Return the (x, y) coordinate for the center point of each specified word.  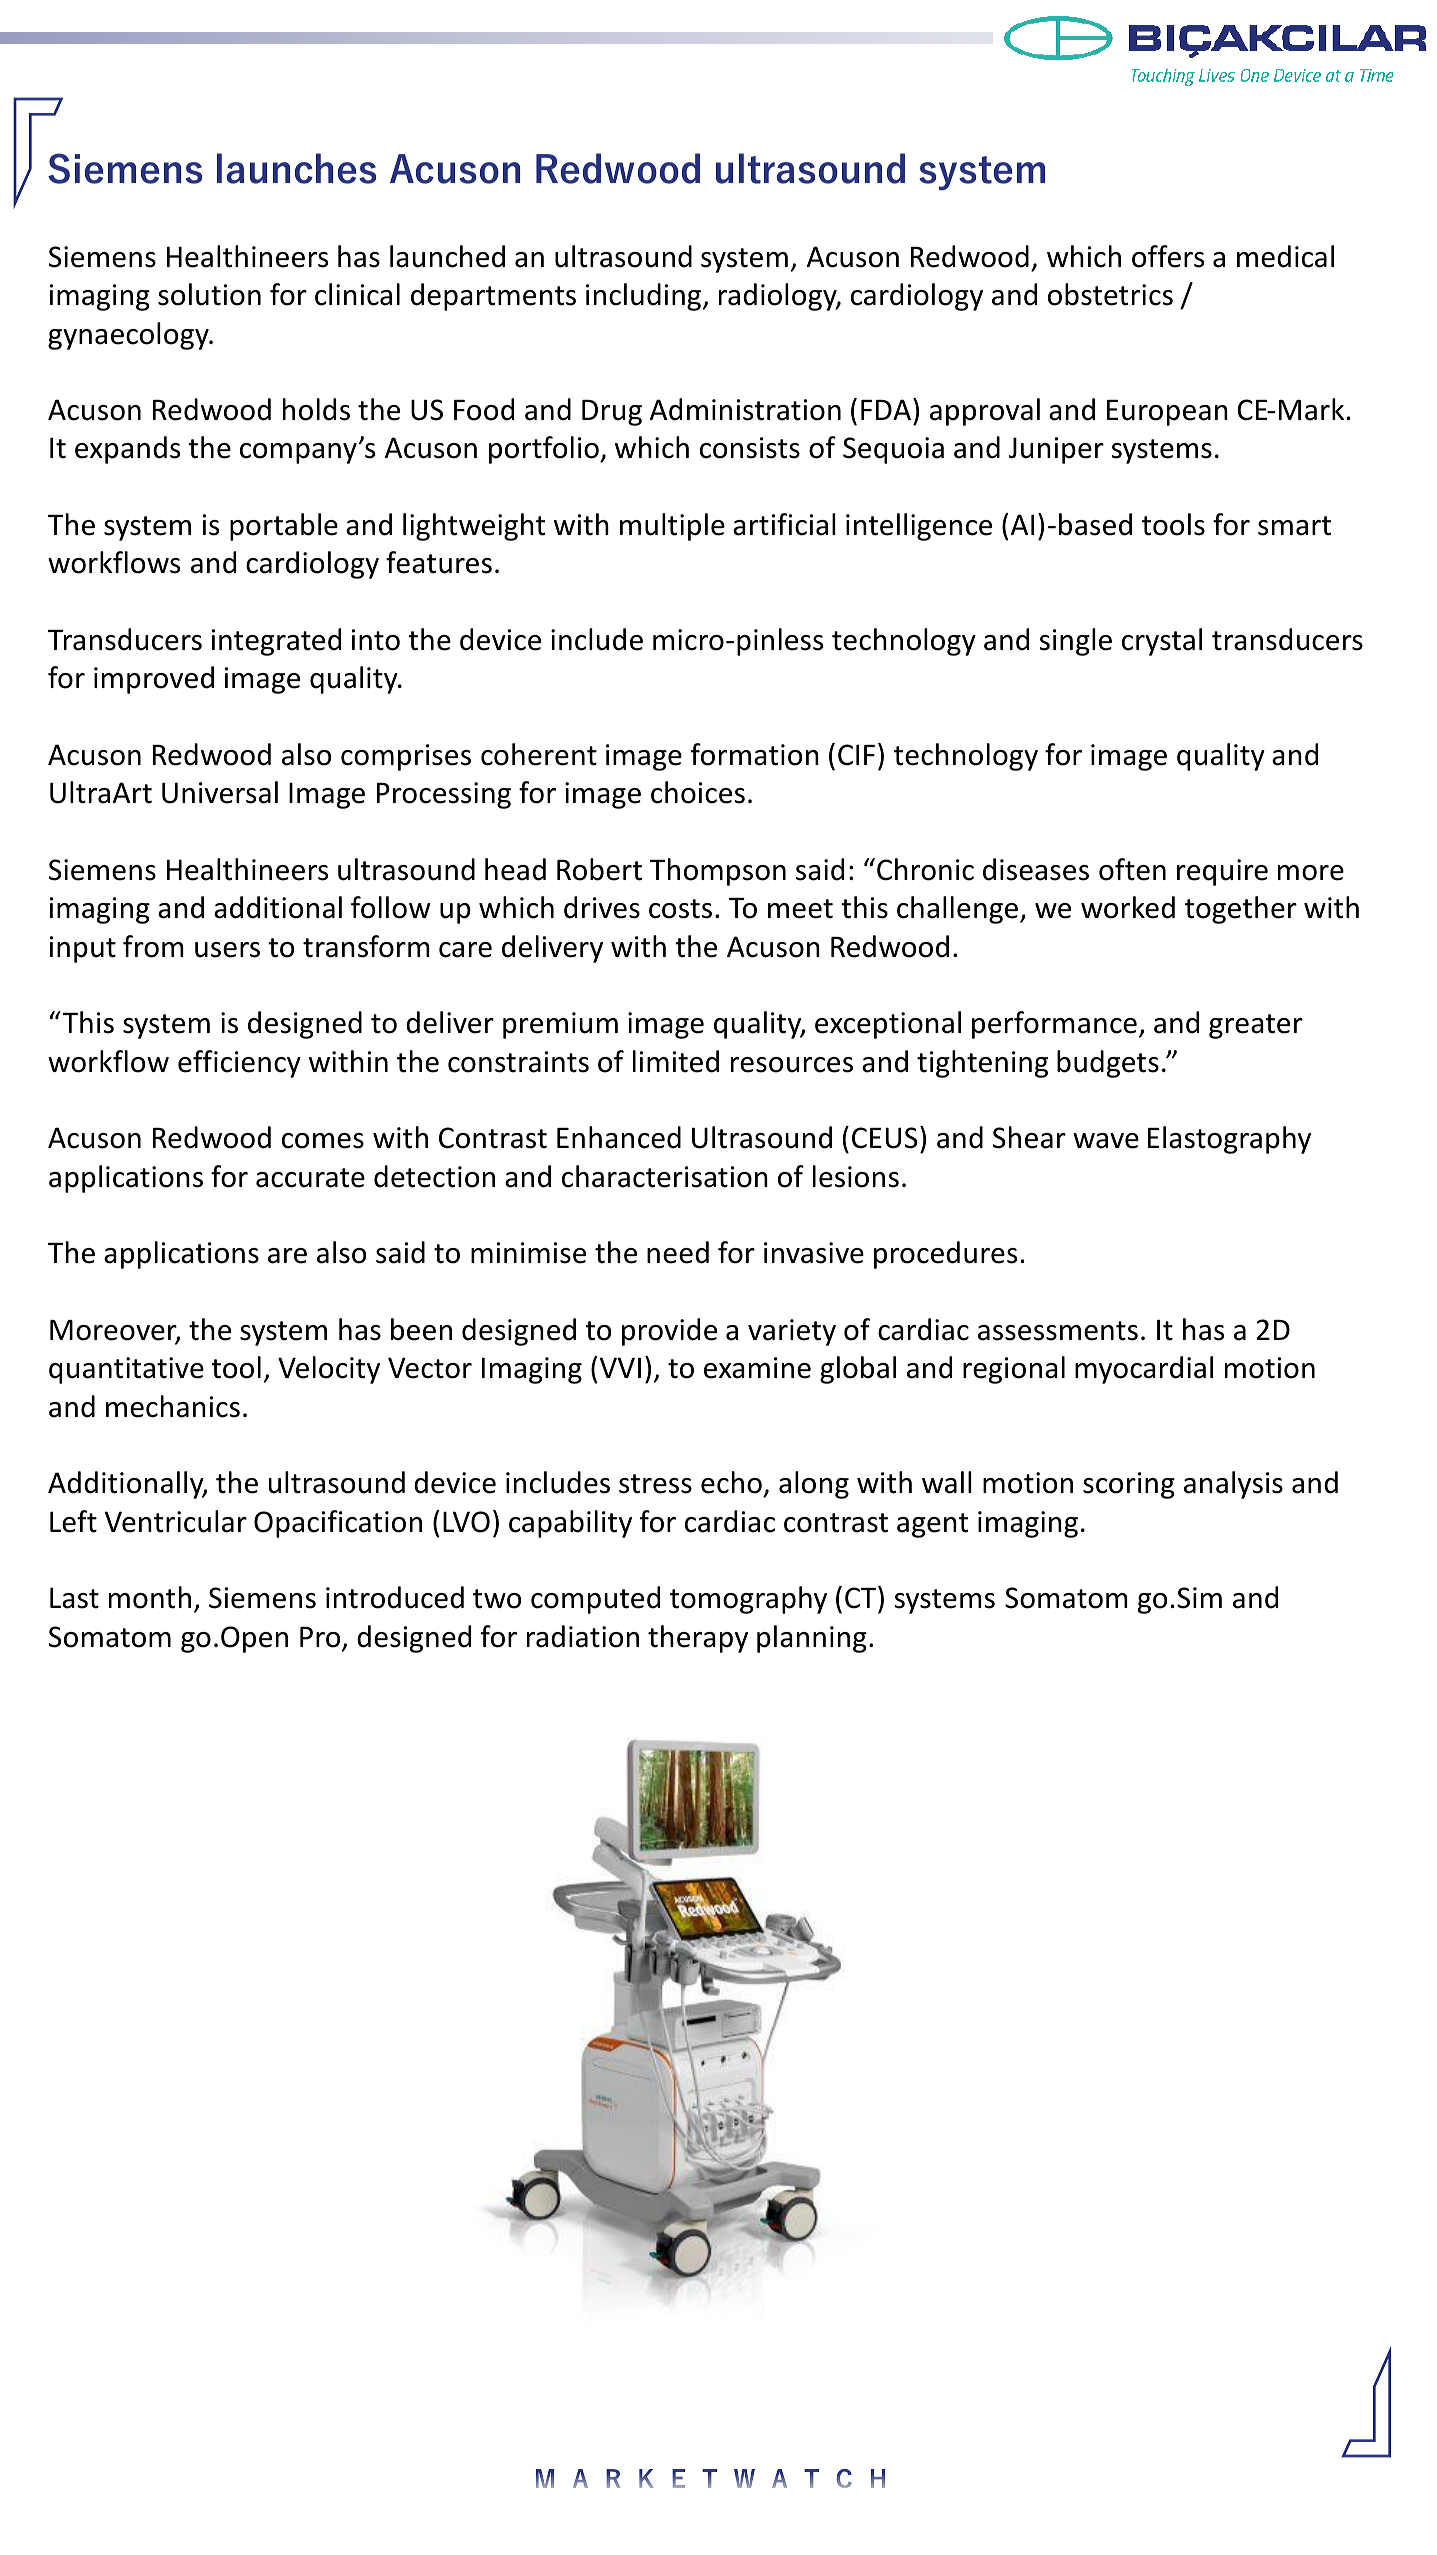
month (150, 1597)
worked (1128, 907)
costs (680, 909)
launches (296, 168)
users (227, 950)
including (643, 297)
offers (1168, 256)
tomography (748, 1600)
